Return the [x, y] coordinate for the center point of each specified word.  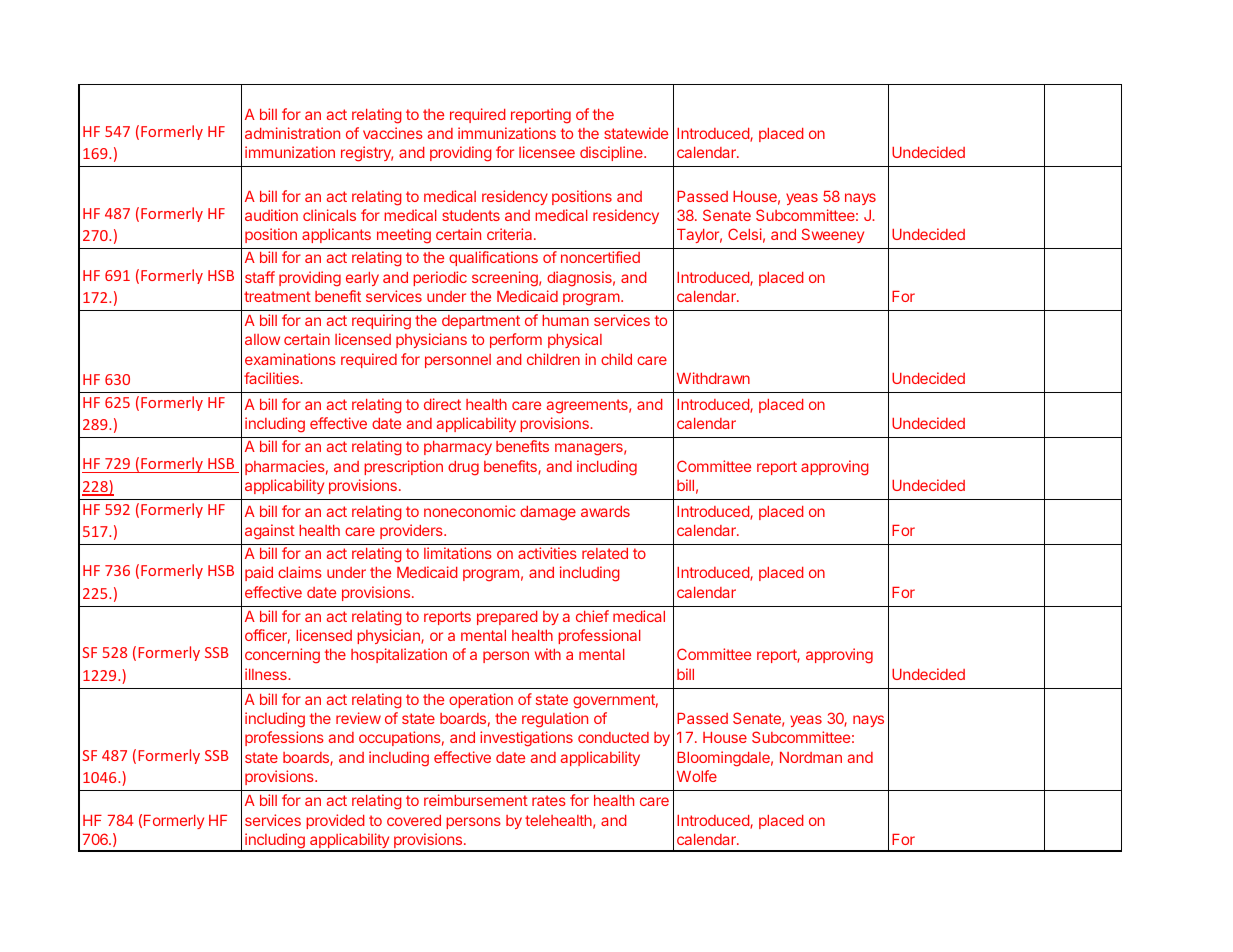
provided [335, 821]
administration [292, 133]
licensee [547, 152]
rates [549, 800]
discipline [612, 153]
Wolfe [697, 776]
